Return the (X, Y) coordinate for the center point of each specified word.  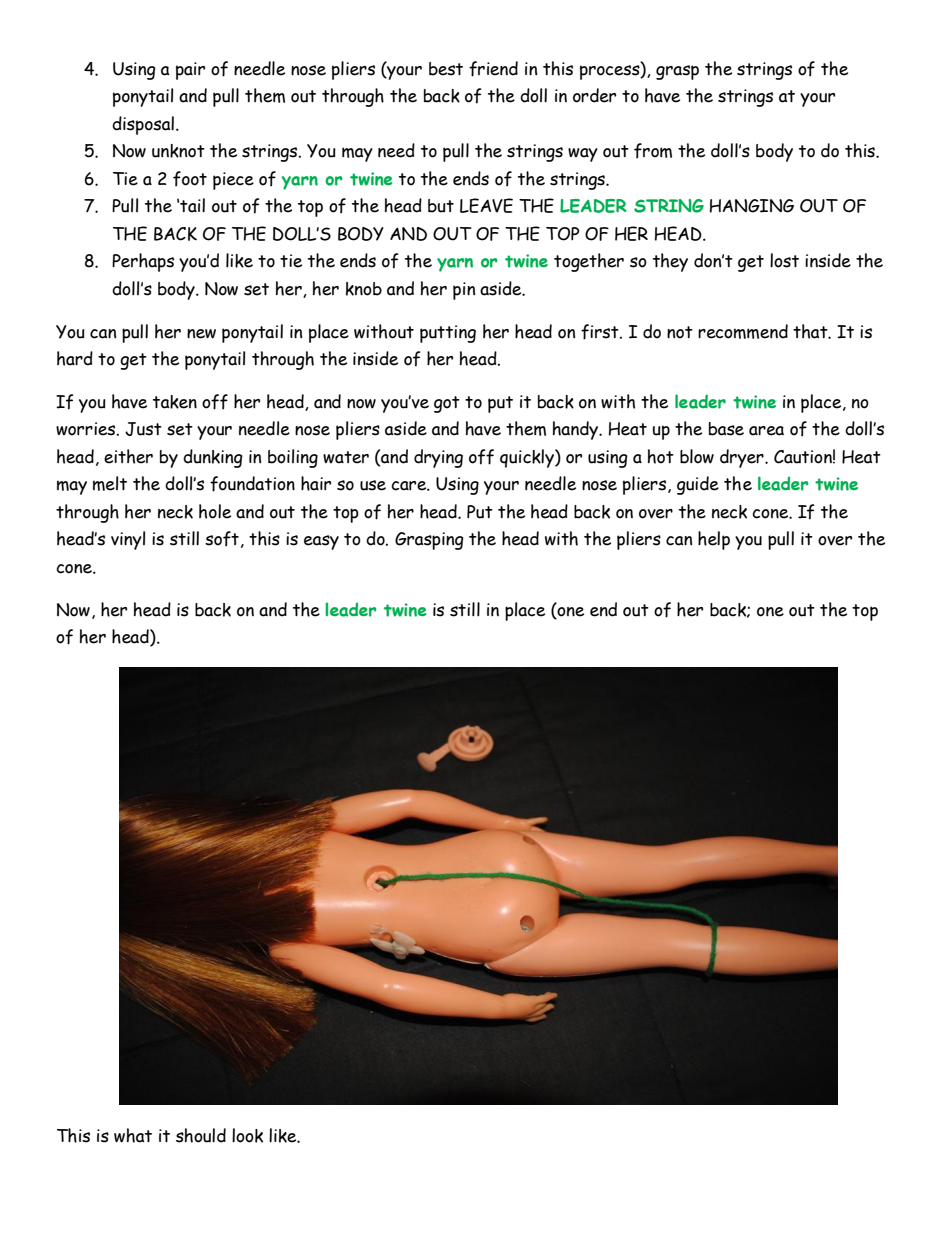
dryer (743, 458)
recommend (743, 331)
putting (448, 334)
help (714, 540)
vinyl (128, 540)
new (201, 334)
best (446, 69)
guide (698, 485)
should (201, 1135)
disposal (143, 125)
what (133, 1135)
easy (321, 542)
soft (222, 539)
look (247, 1135)
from (653, 151)
